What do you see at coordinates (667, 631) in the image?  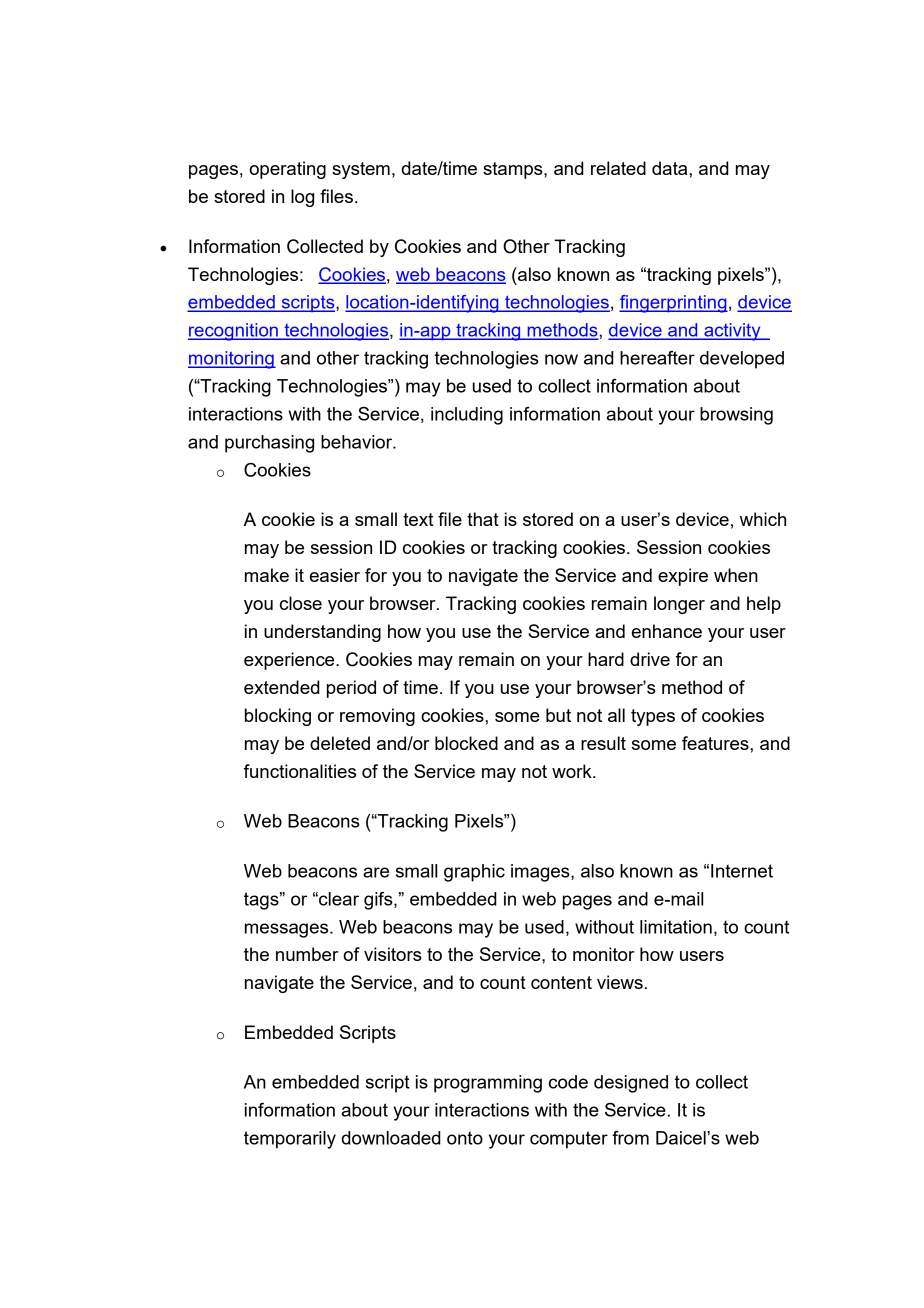 I see `enhance` at bounding box center [667, 631].
